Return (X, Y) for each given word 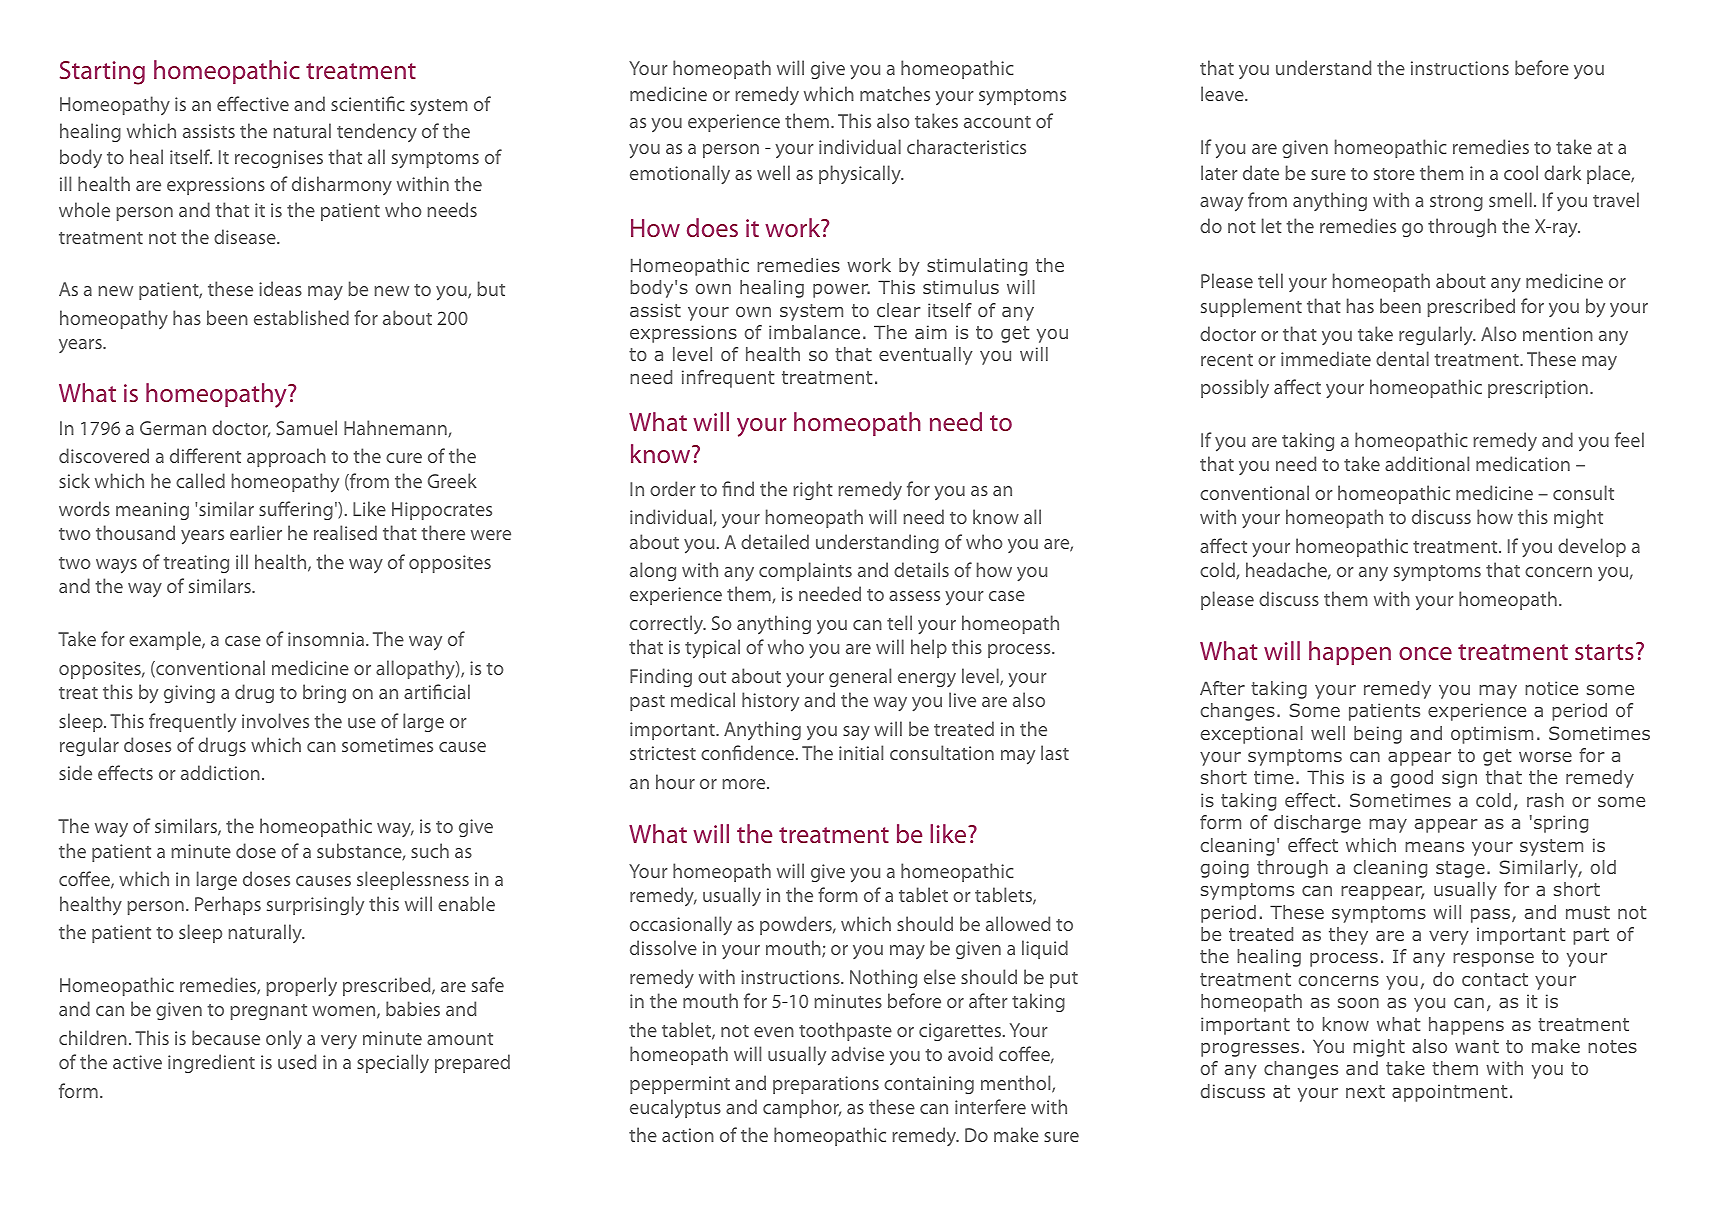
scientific (368, 103)
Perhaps (228, 905)
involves (275, 720)
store (1394, 174)
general (860, 677)
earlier (256, 532)
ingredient (211, 1063)
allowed (1018, 923)
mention (1558, 334)
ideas (280, 288)
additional (1427, 463)
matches (895, 93)
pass (1492, 916)
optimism (1492, 735)
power (841, 291)
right (813, 490)
